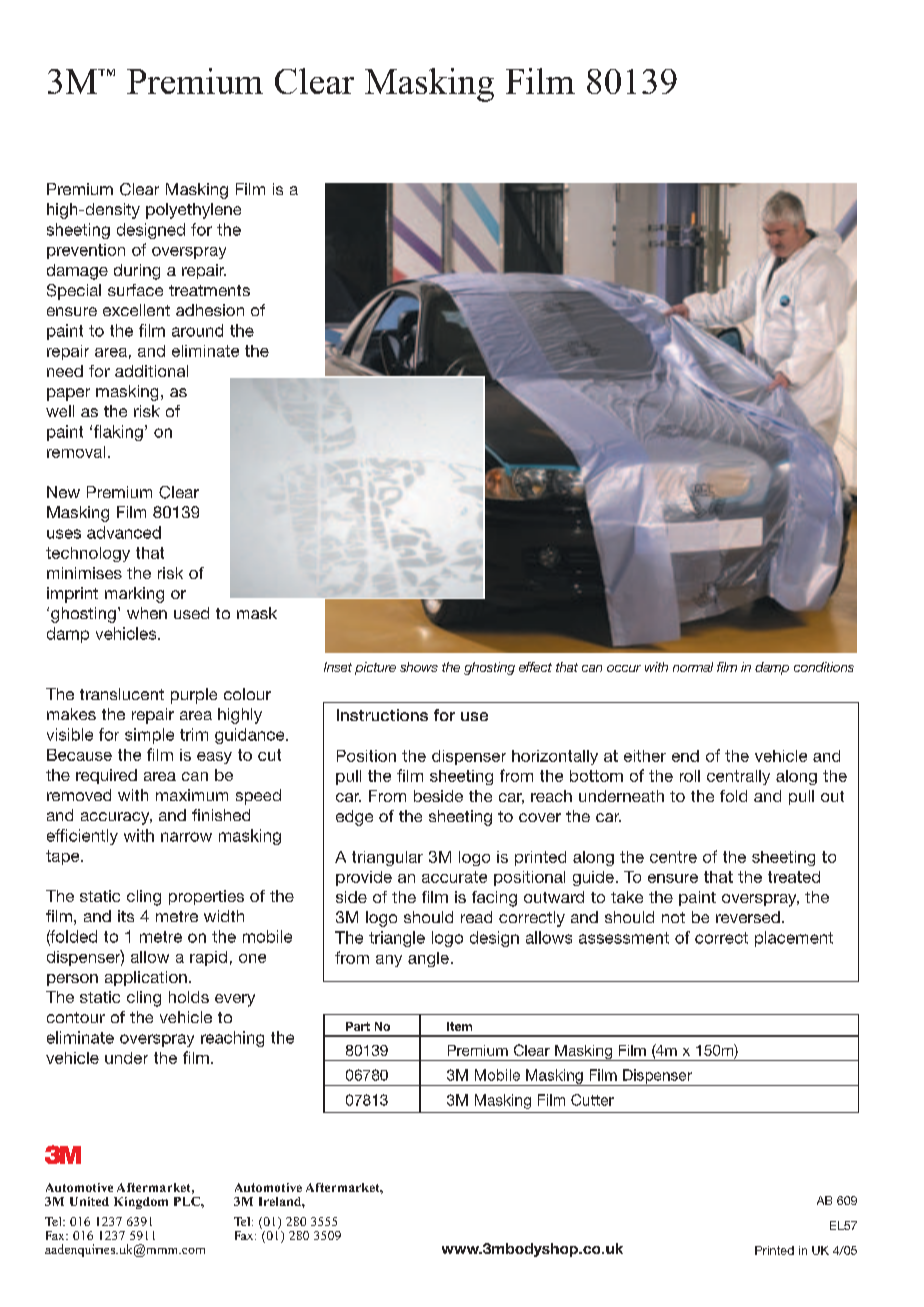 The image size is (924, 1307). What do you see at coordinates (210, 310) in the screenshot?
I see `adhesion` at bounding box center [210, 310].
